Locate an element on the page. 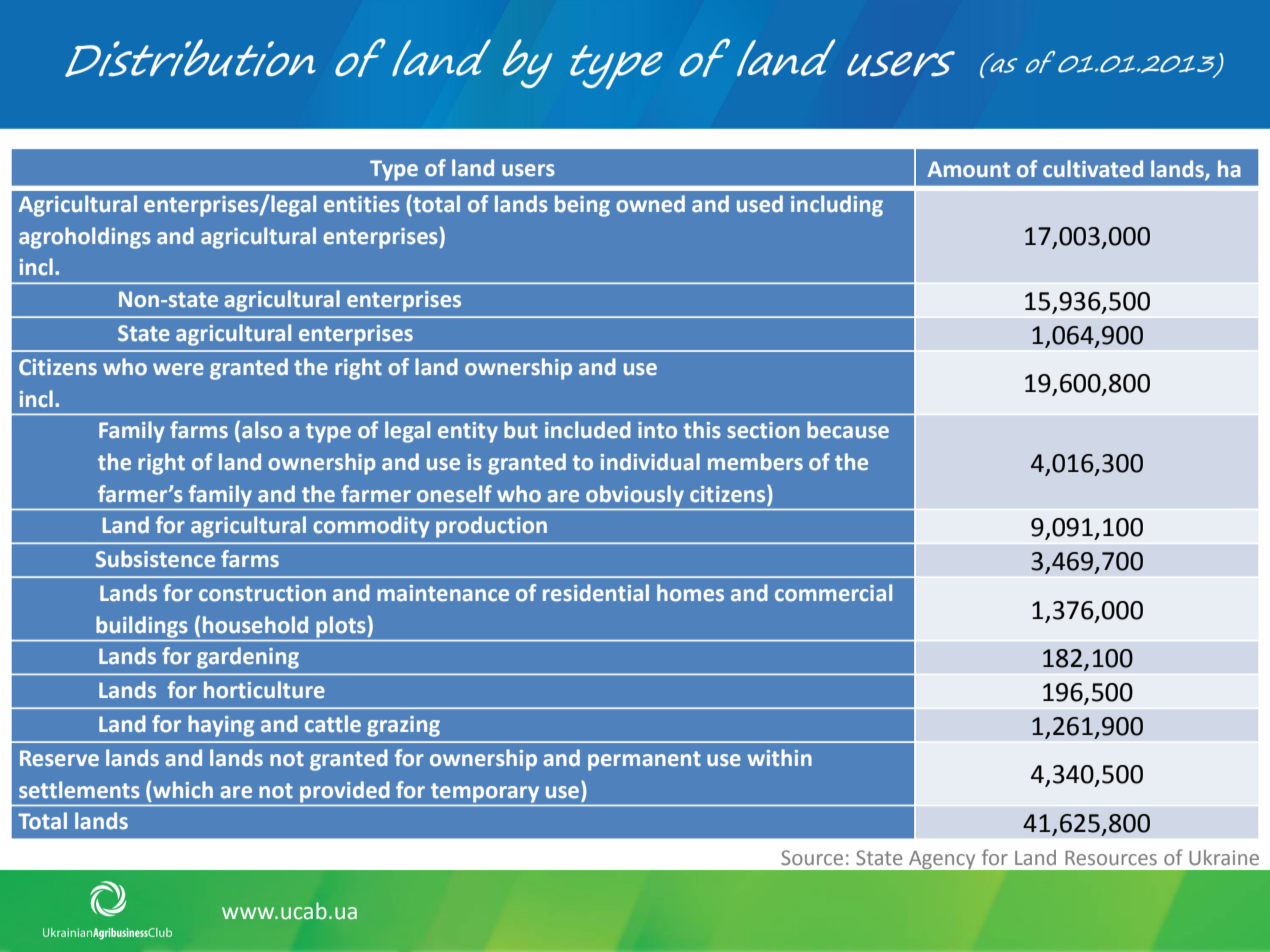 The height and width of the document is (952, 1270). which is located at coordinates (182, 789).
